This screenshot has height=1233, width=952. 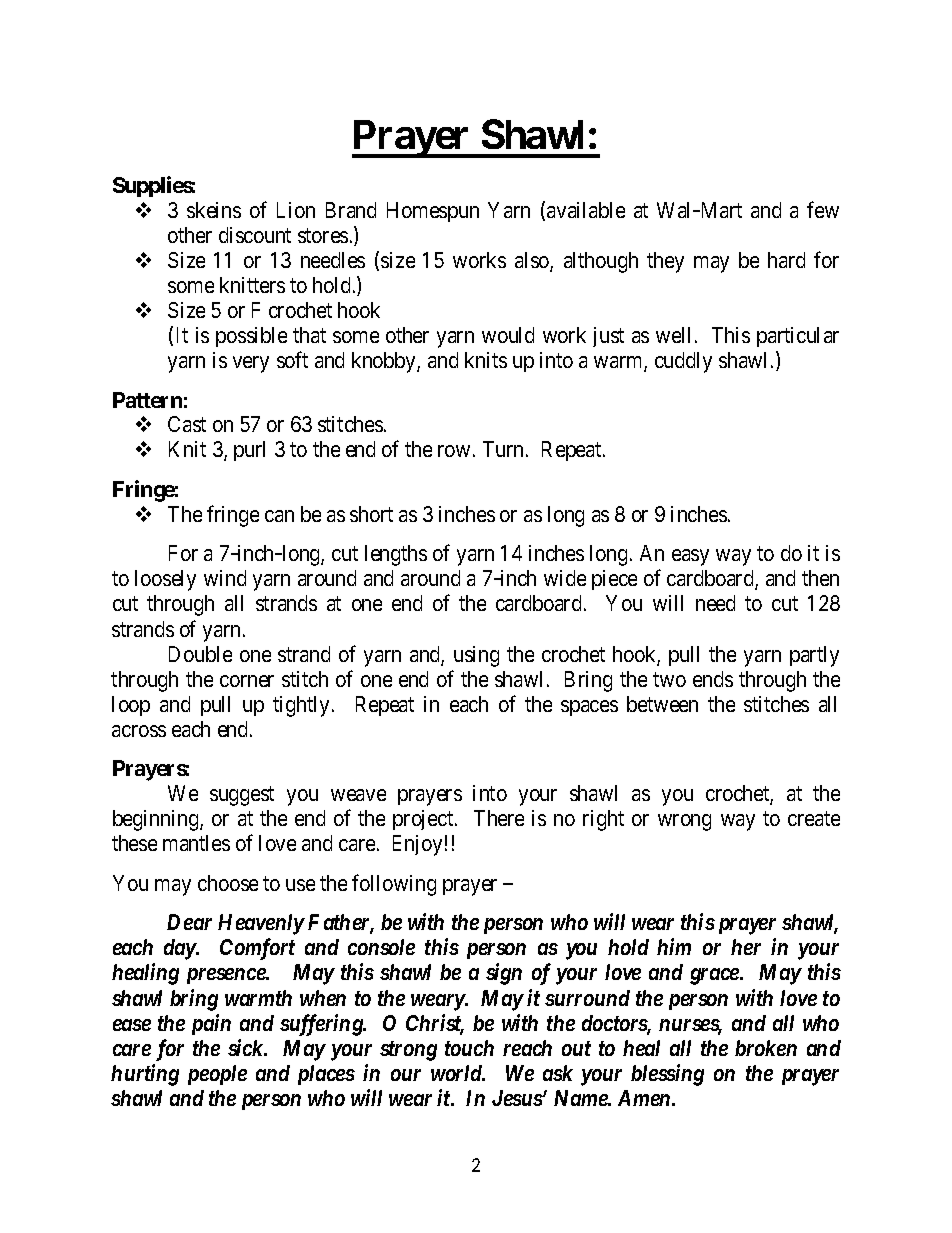 I want to click on hard, so click(x=786, y=260).
